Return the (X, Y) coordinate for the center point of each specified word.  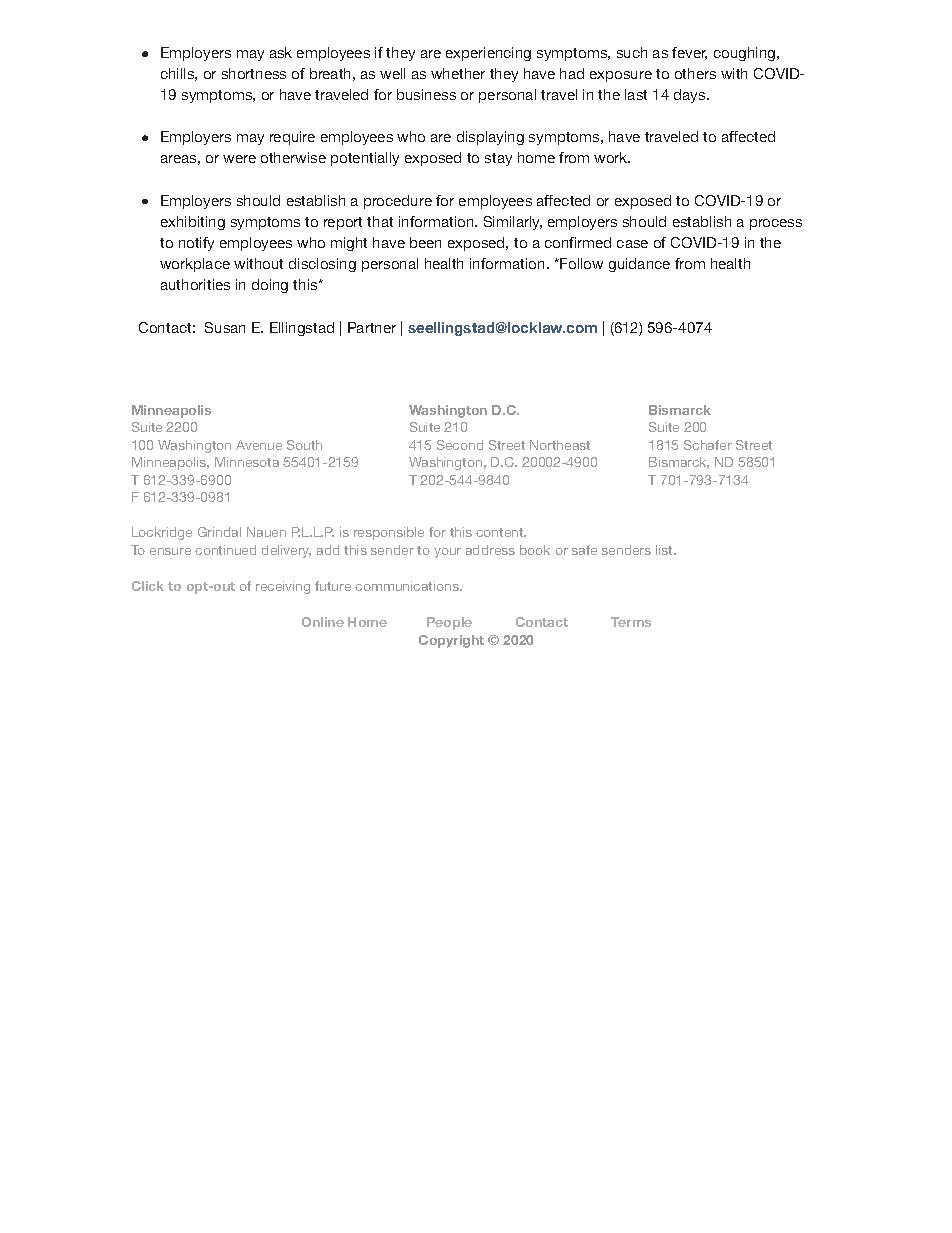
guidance (639, 265)
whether (458, 73)
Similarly (513, 223)
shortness (254, 73)
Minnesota (247, 462)
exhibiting (193, 223)
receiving (283, 587)
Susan (225, 327)
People (449, 623)
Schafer (708, 445)
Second (460, 445)
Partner (372, 327)
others (695, 73)
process (776, 224)
